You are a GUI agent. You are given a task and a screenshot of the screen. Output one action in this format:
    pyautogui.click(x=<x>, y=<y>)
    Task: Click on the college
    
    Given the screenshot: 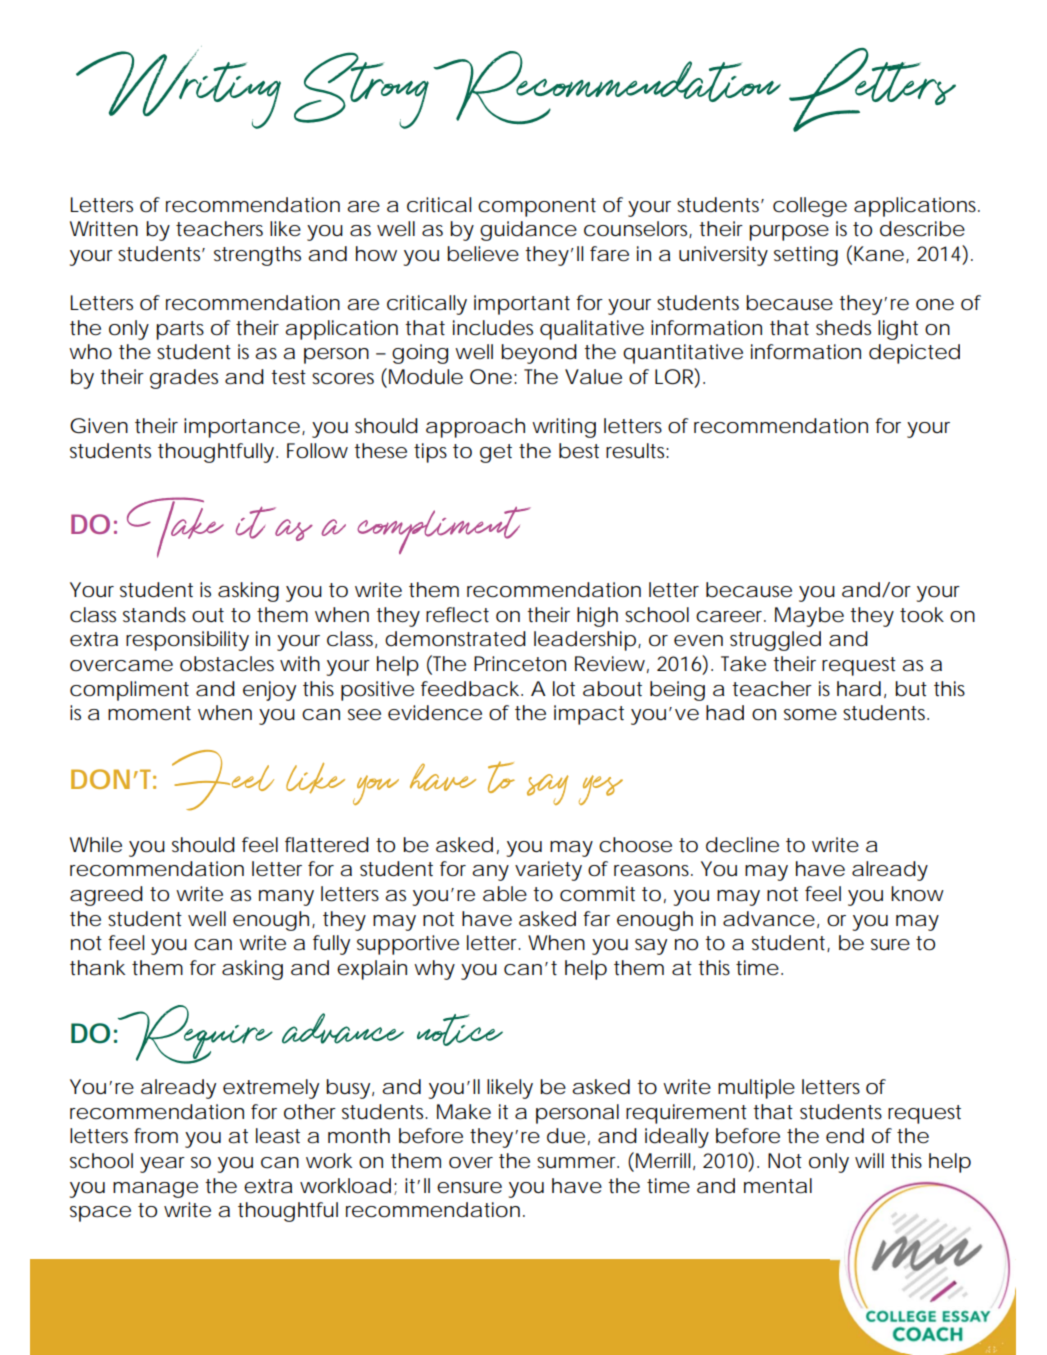 What is the action you would take?
    pyautogui.click(x=810, y=207)
